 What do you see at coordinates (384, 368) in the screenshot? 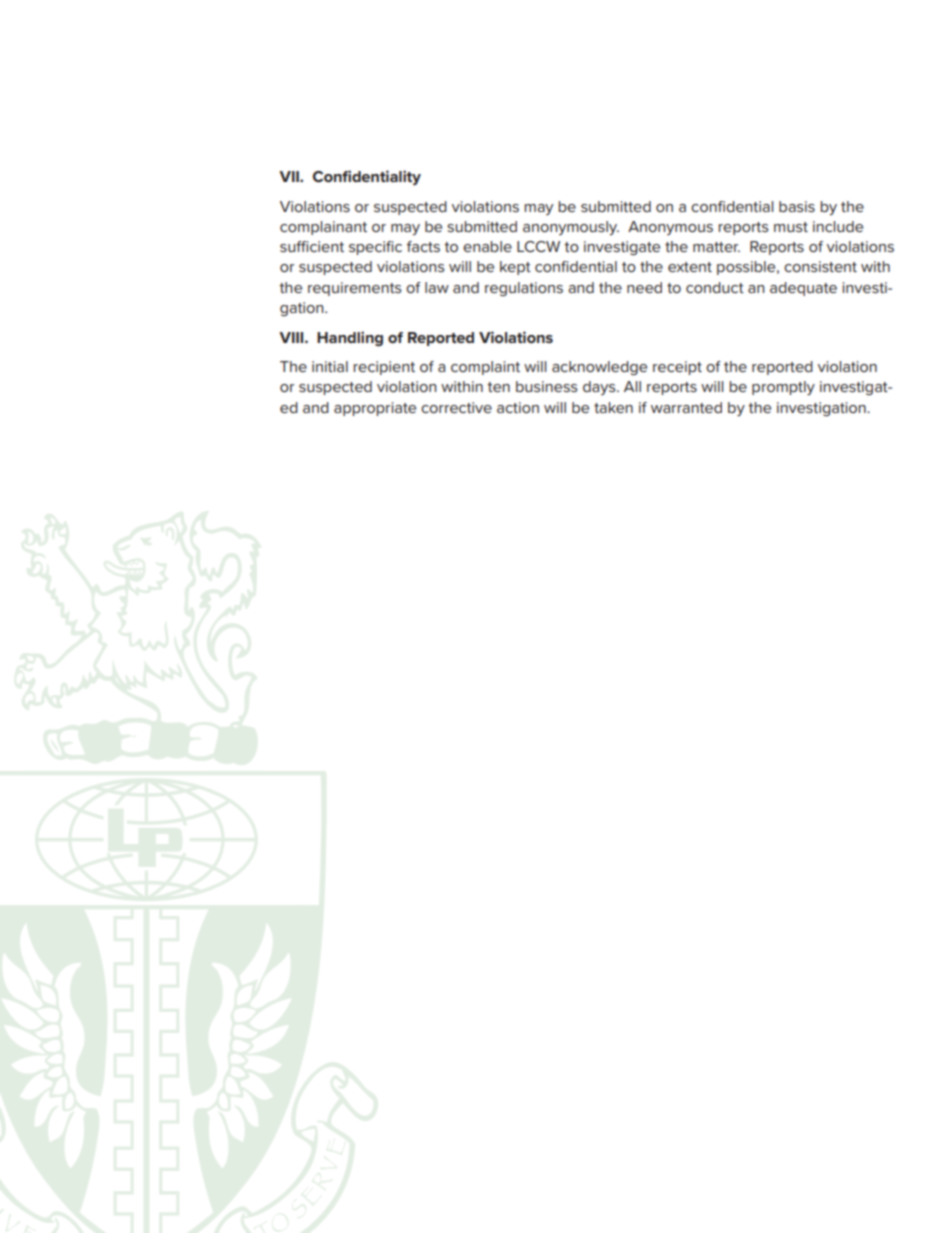
I see `recipient` at bounding box center [384, 368].
